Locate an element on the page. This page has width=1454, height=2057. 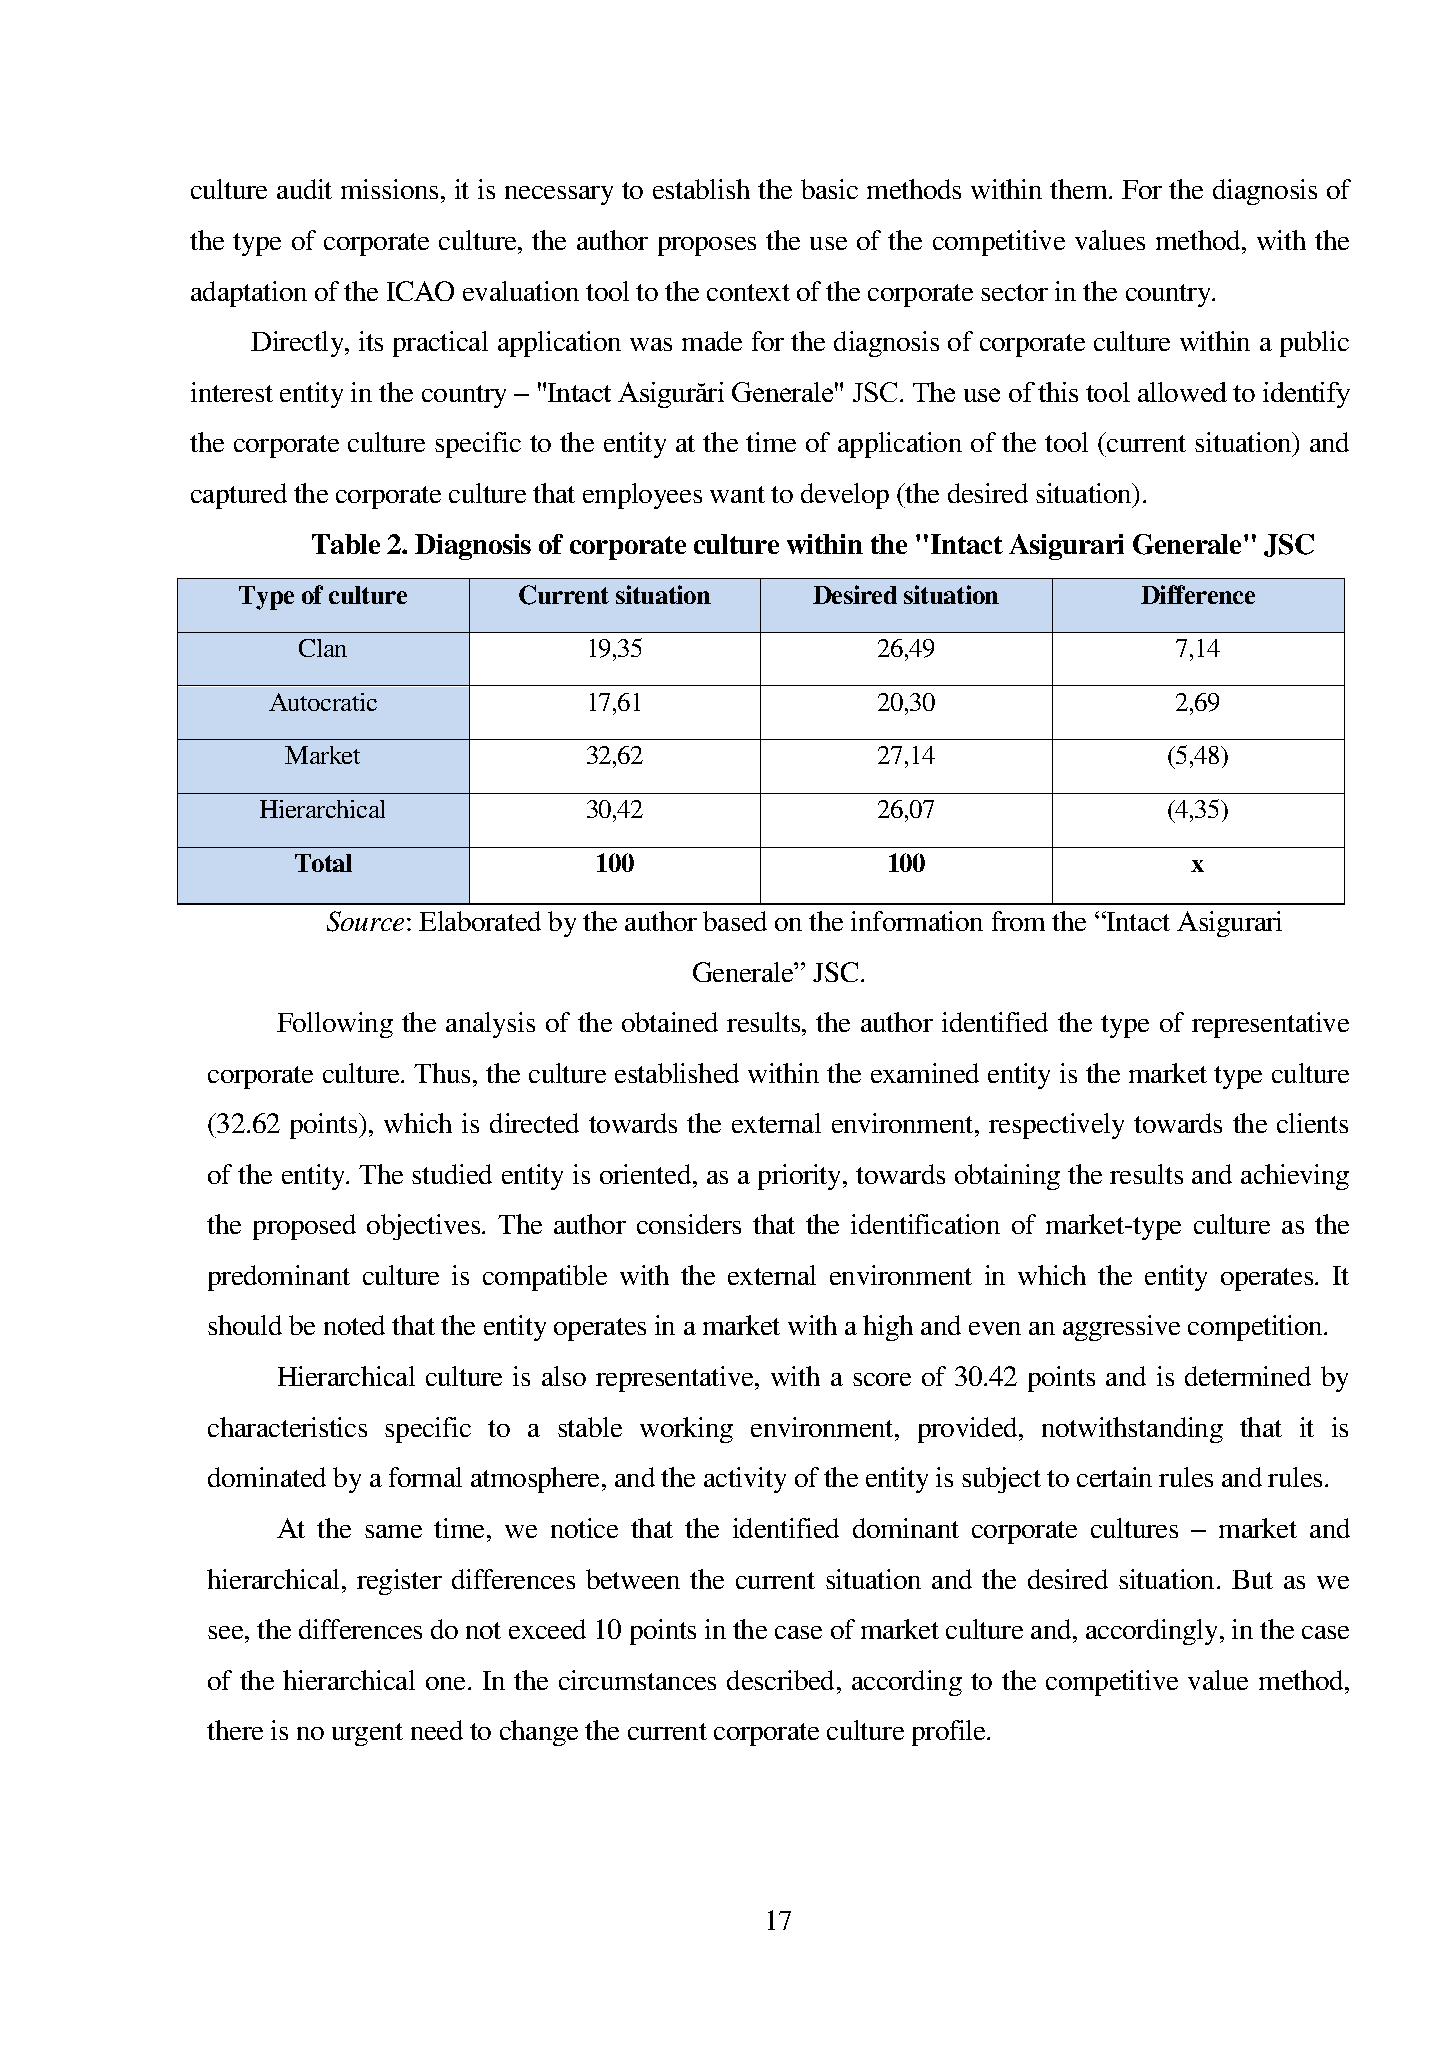
urgent is located at coordinates (367, 1734).
